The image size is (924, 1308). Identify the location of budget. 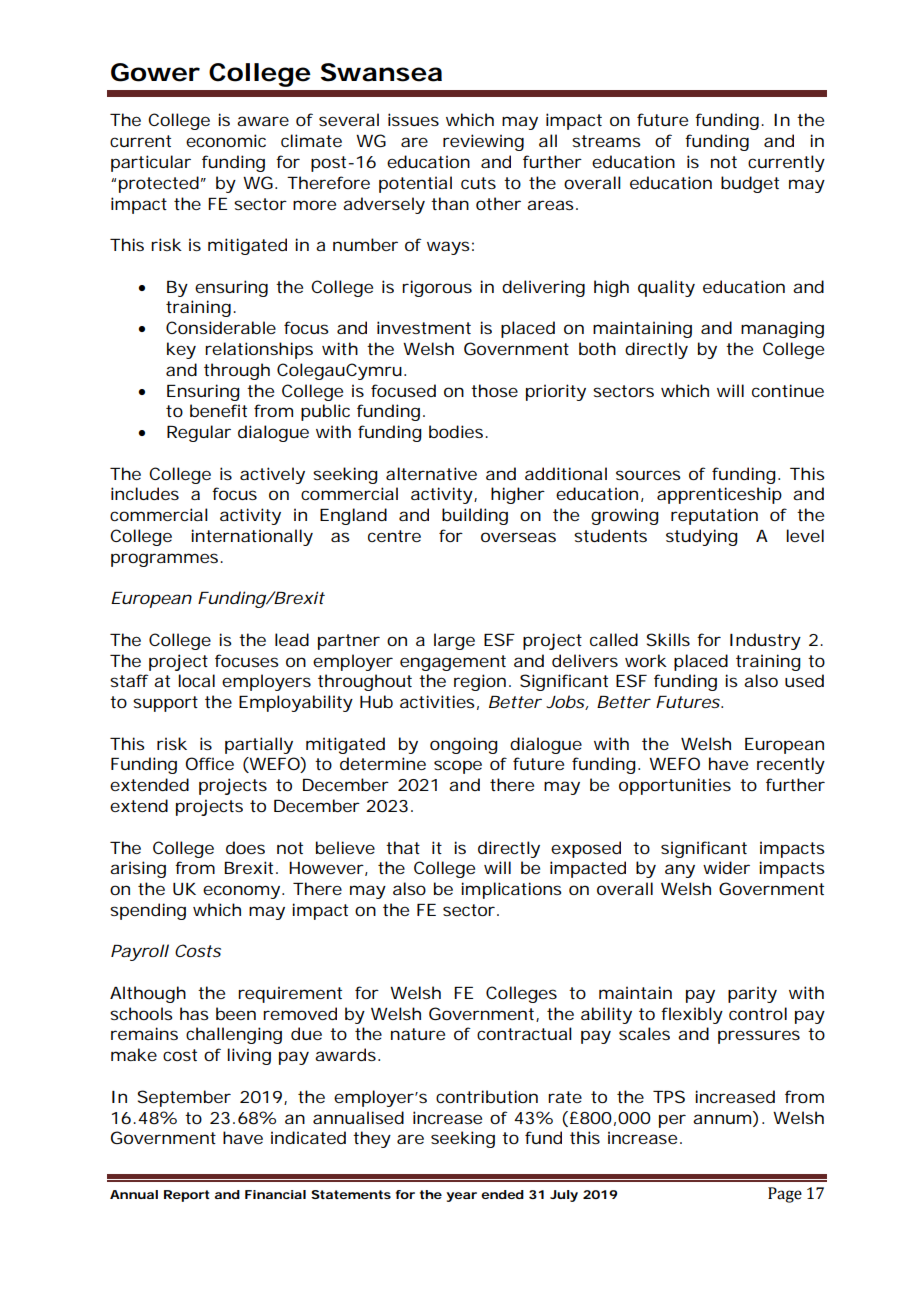
(750, 184).
